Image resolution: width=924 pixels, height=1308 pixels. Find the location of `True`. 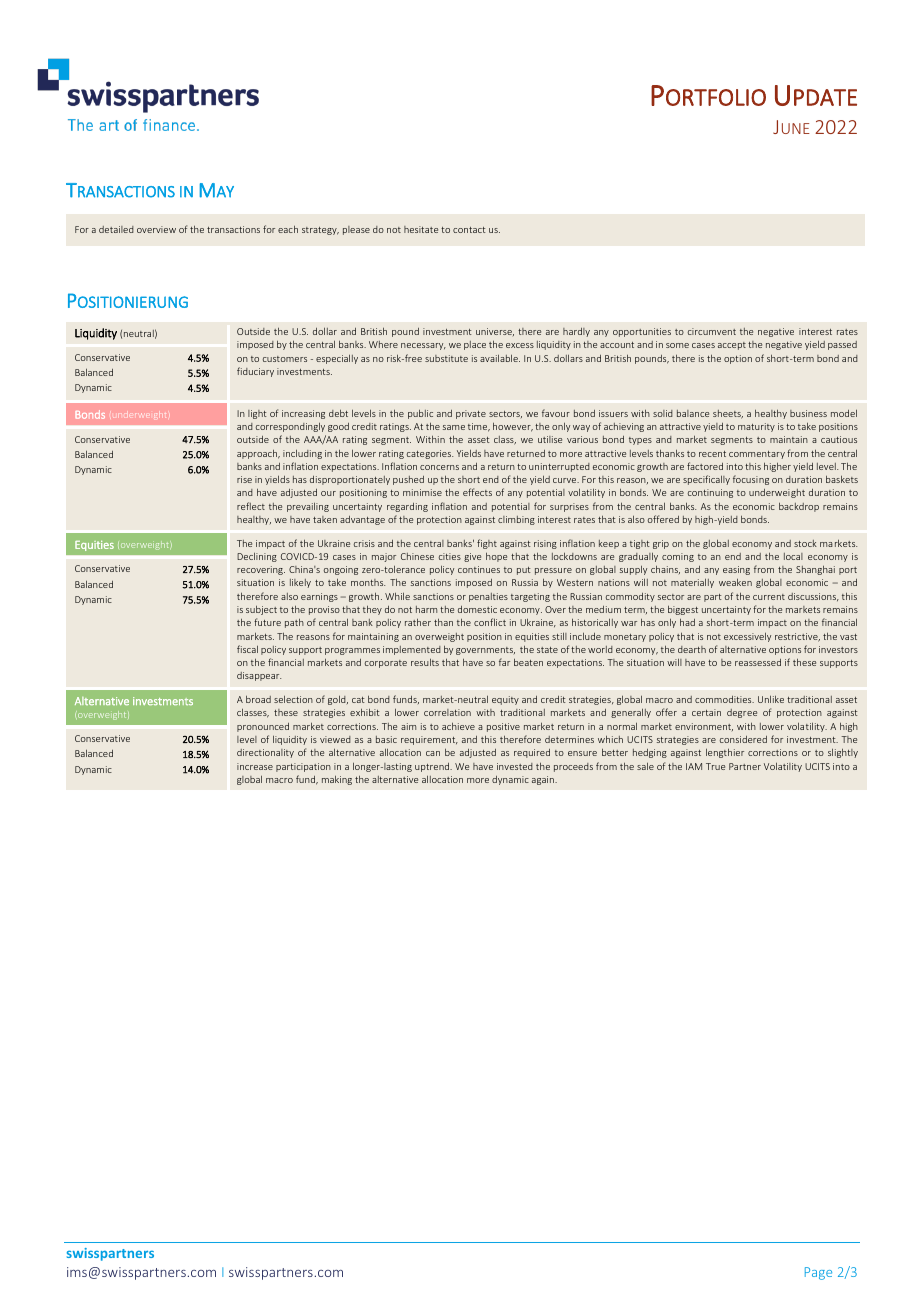

True is located at coordinates (715, 766).
